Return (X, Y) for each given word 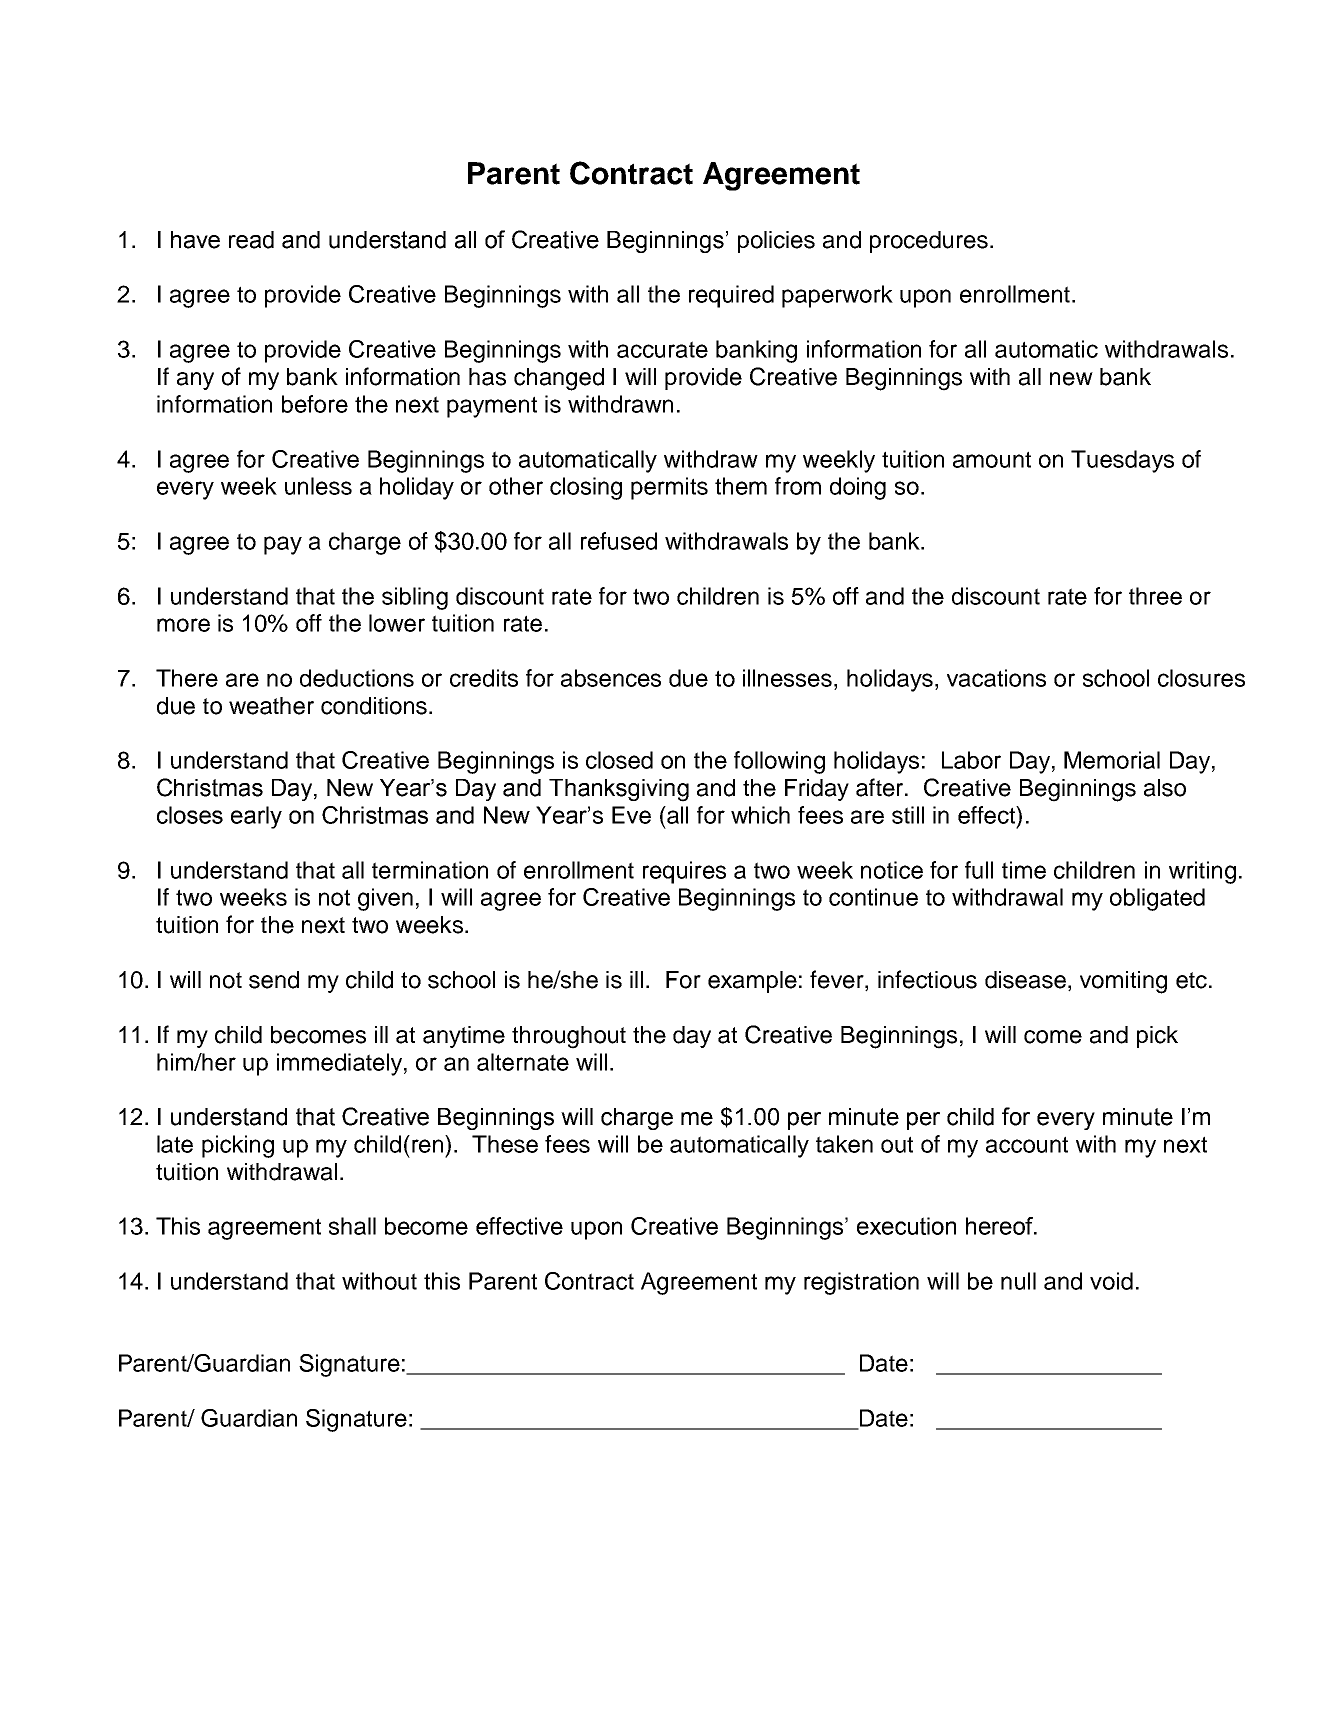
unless (318, 486)
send (274, 980)
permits (669, 488)
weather (271, 706)
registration (861, 1283)
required (731, 296)
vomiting (1123, 982)
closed (619, 760)
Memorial (1112, 760)
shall (352, 1226)
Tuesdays (1122, 461)
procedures (929, 242)
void (1111, 1281)
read (251, 240)
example (752, 982)
